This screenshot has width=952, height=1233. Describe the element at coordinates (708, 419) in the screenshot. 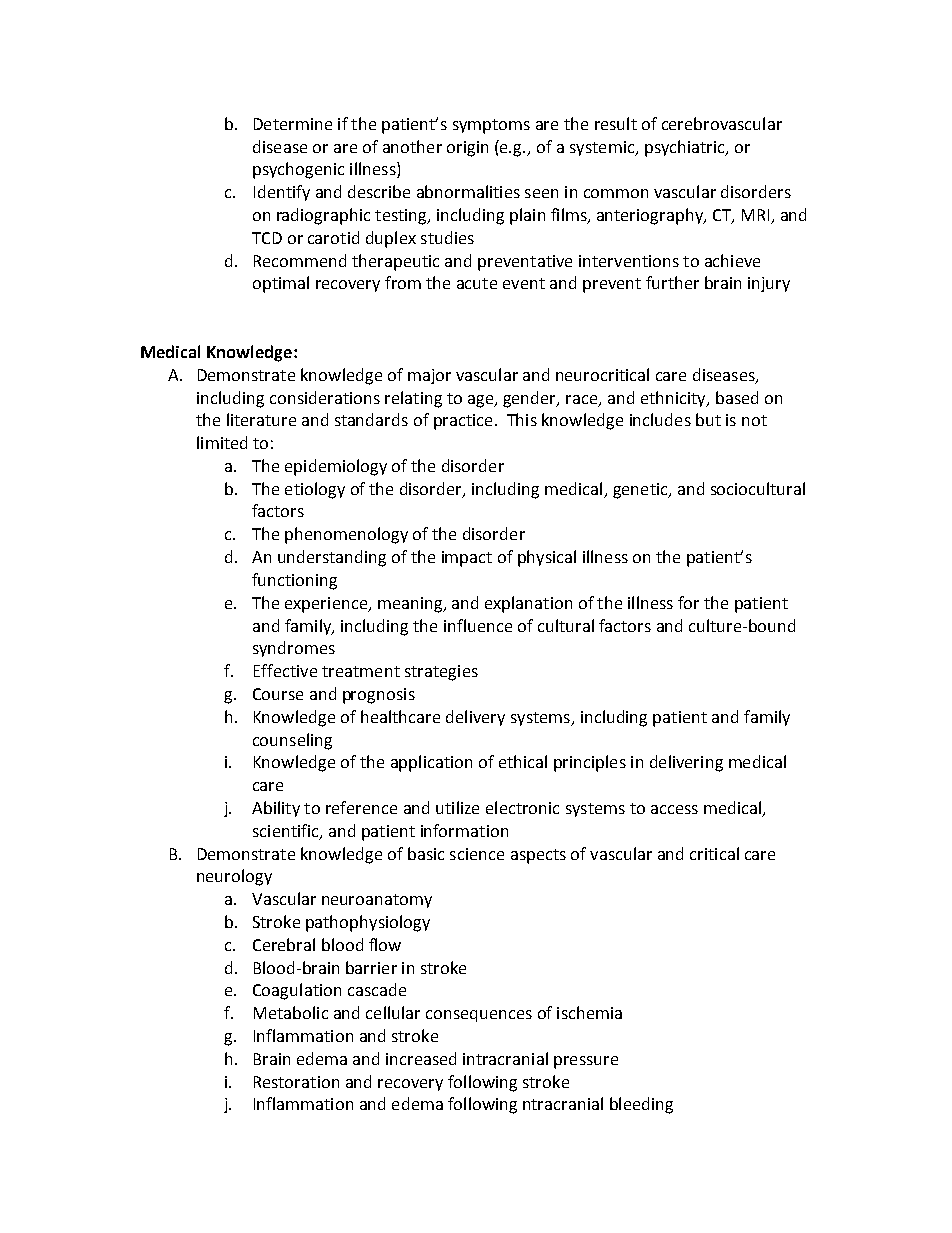

I see `but` at that location.
